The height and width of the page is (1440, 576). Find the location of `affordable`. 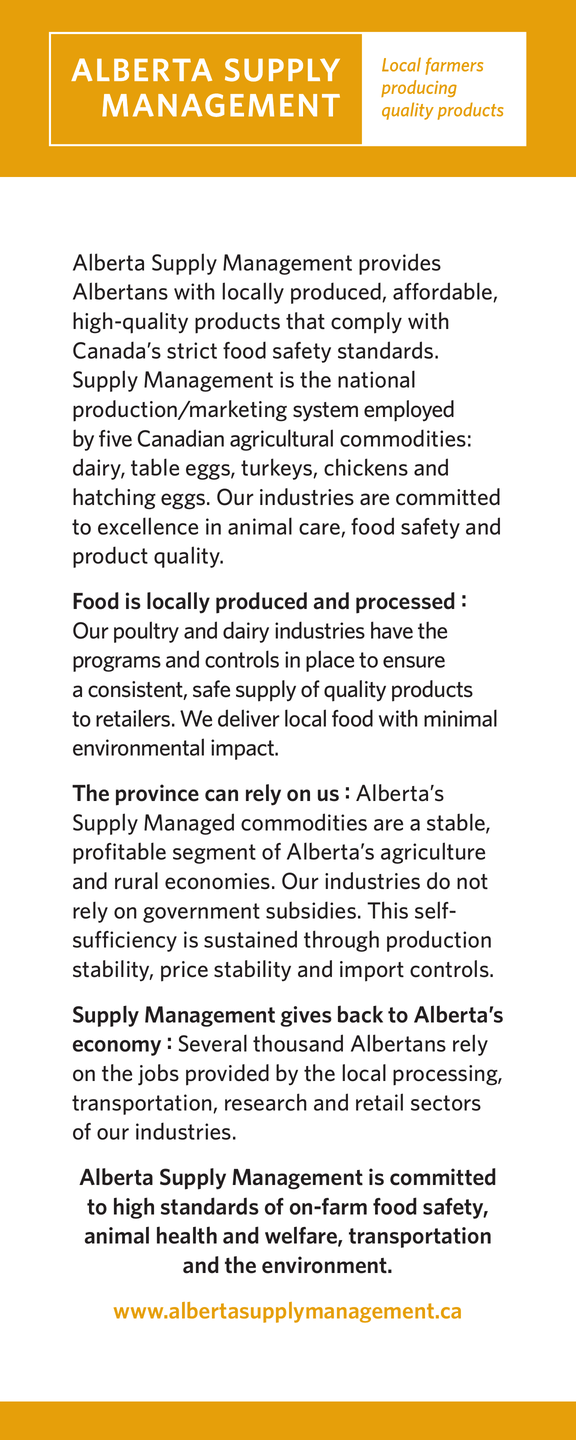

affordable is located at coordinates (443, 292).
